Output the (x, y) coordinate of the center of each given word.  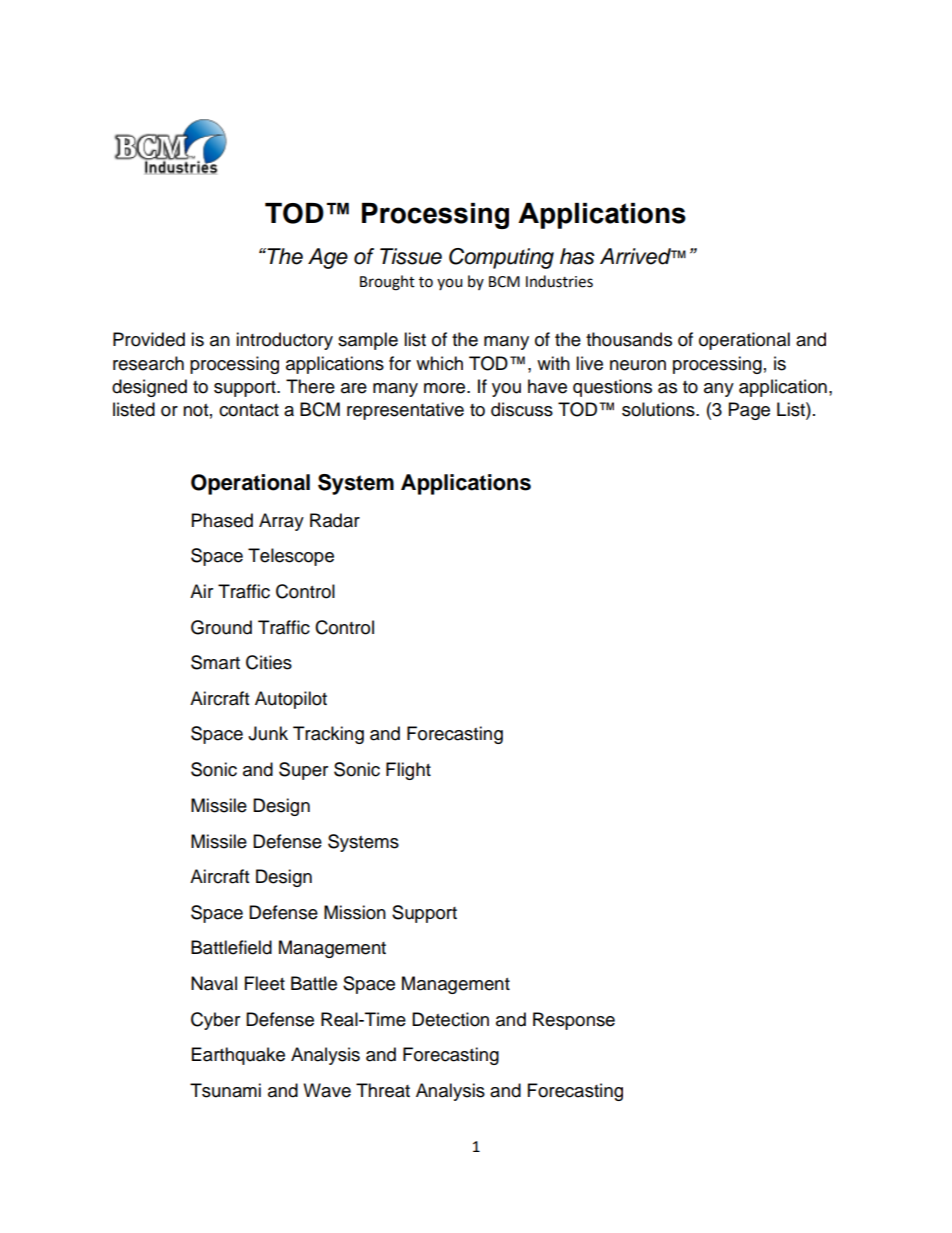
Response (574, 1021)
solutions (659, 409)
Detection (450, 1019)
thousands (629, 339)
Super (303, 771)
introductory (284, 341)
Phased (222, 520)
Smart (215, 662)
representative (405, 411)
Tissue (411, 256)
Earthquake (238, 1056)
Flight (408, 771)
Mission (355, 912)
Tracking (328, 735)
